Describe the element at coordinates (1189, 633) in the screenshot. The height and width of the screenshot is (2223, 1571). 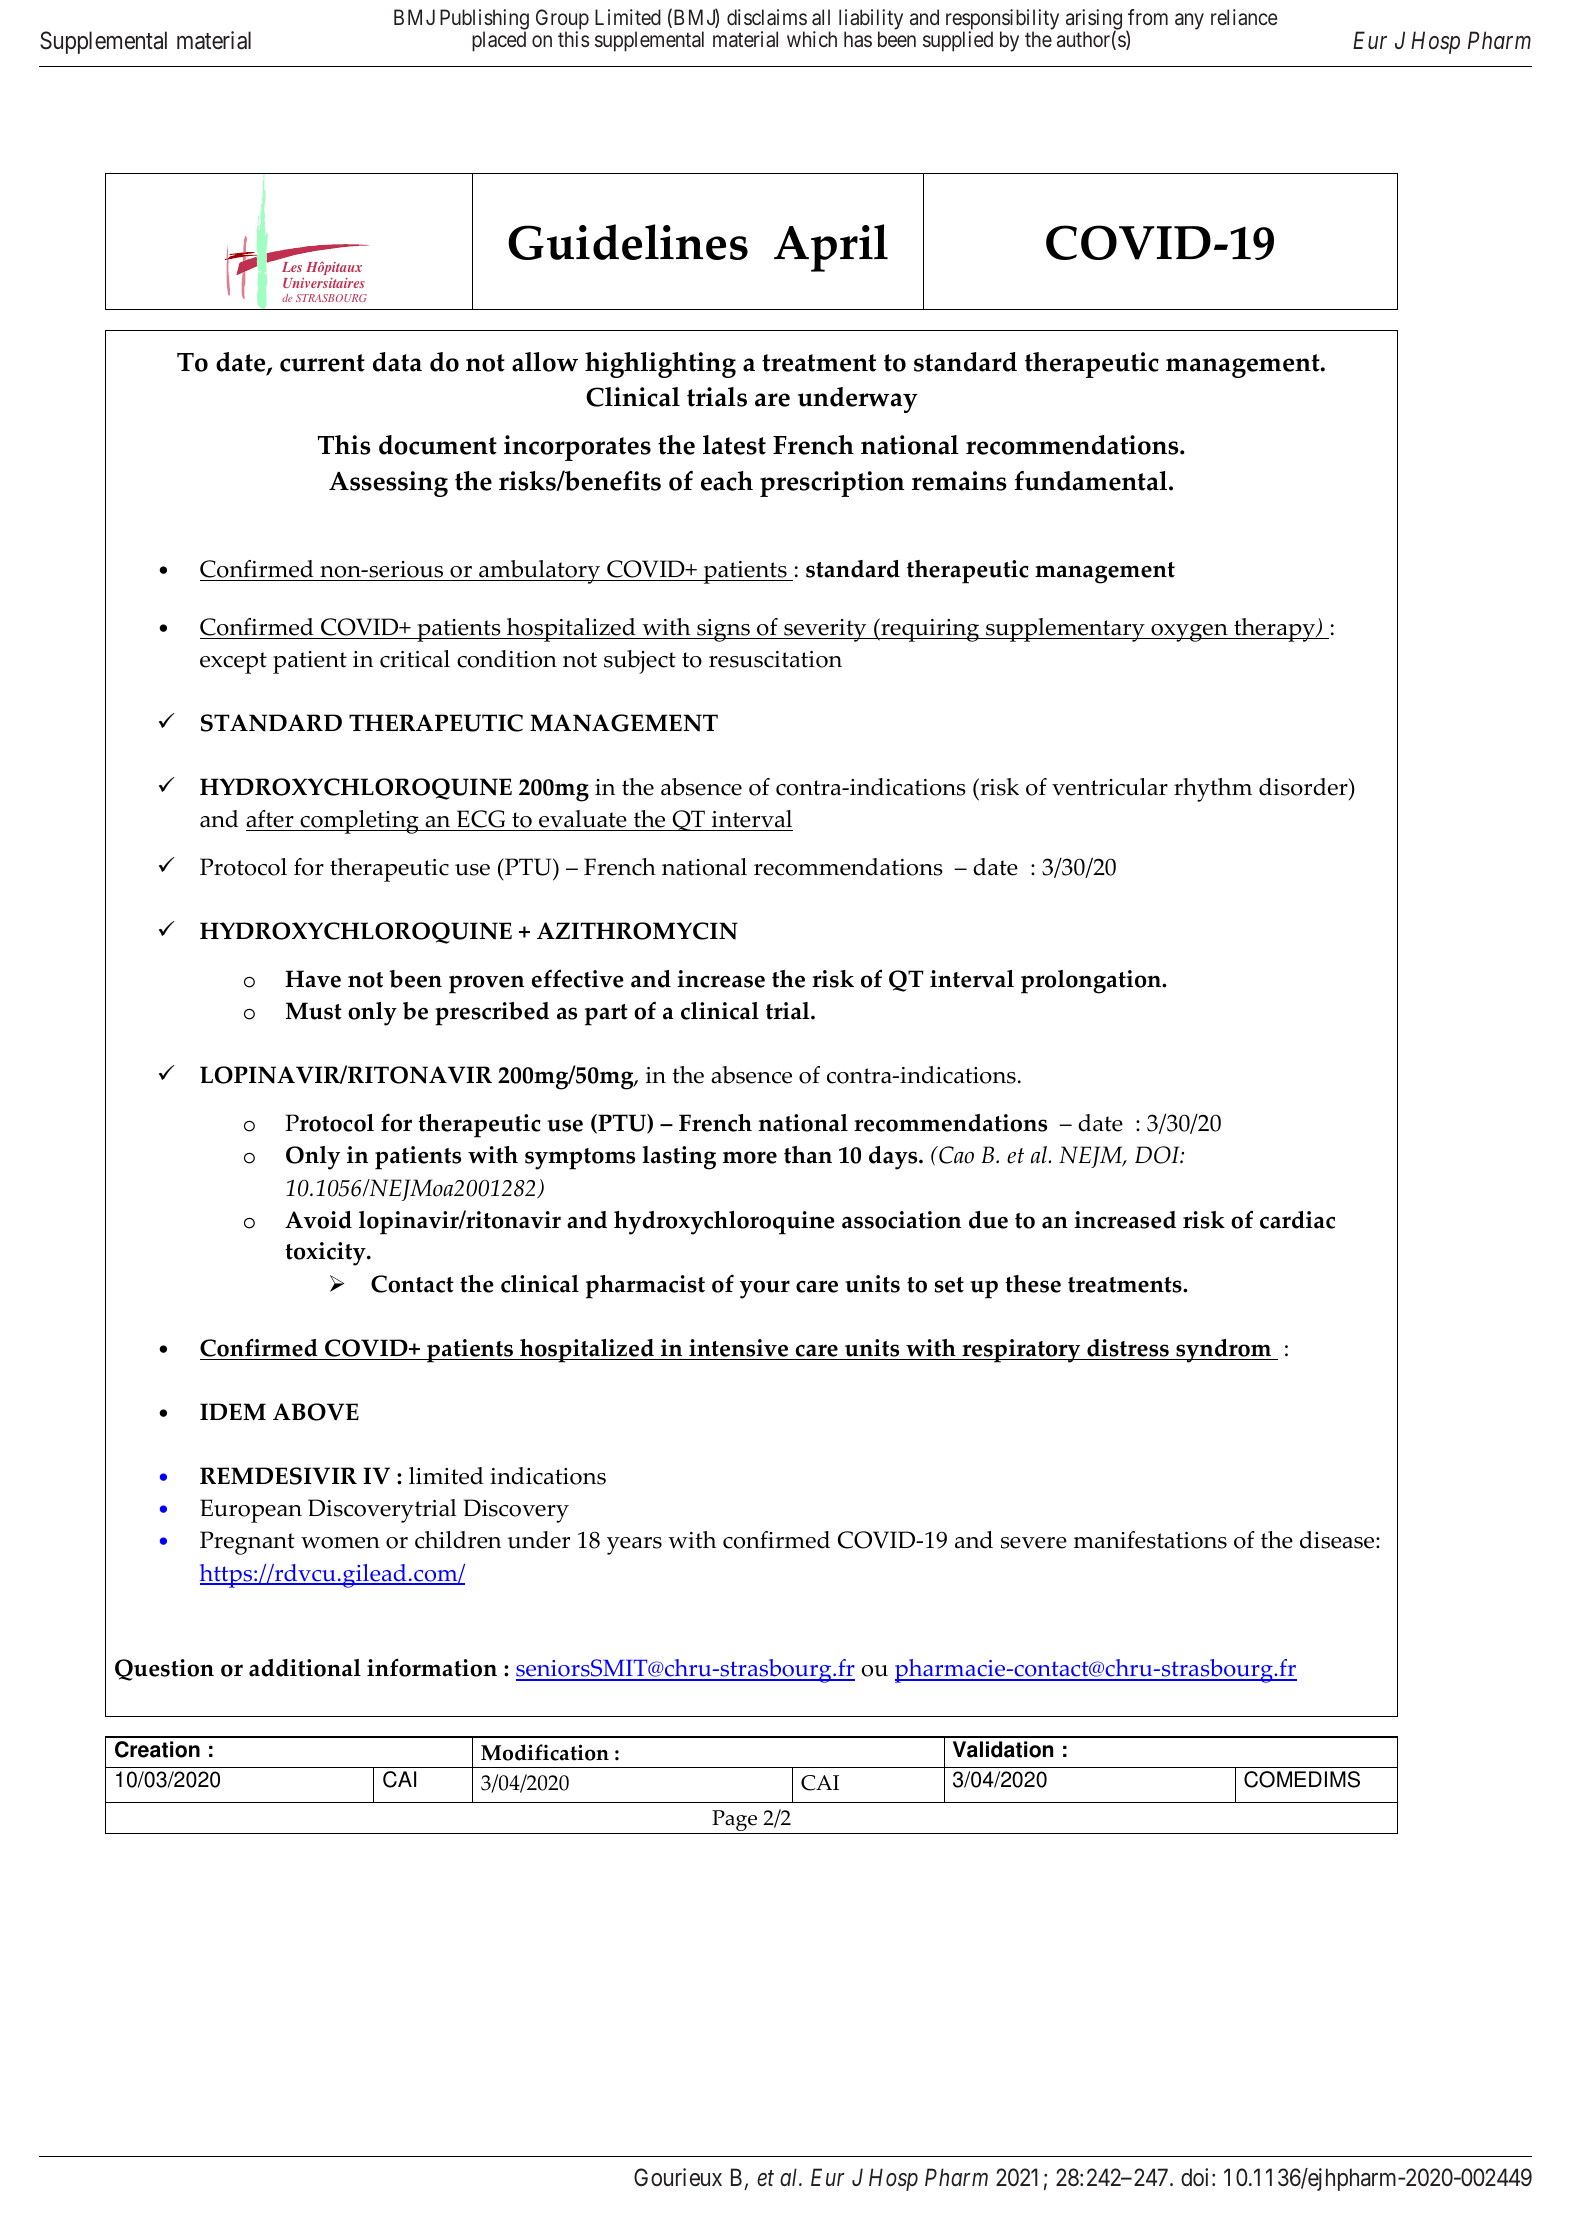
I see `oxygen` at that location.
